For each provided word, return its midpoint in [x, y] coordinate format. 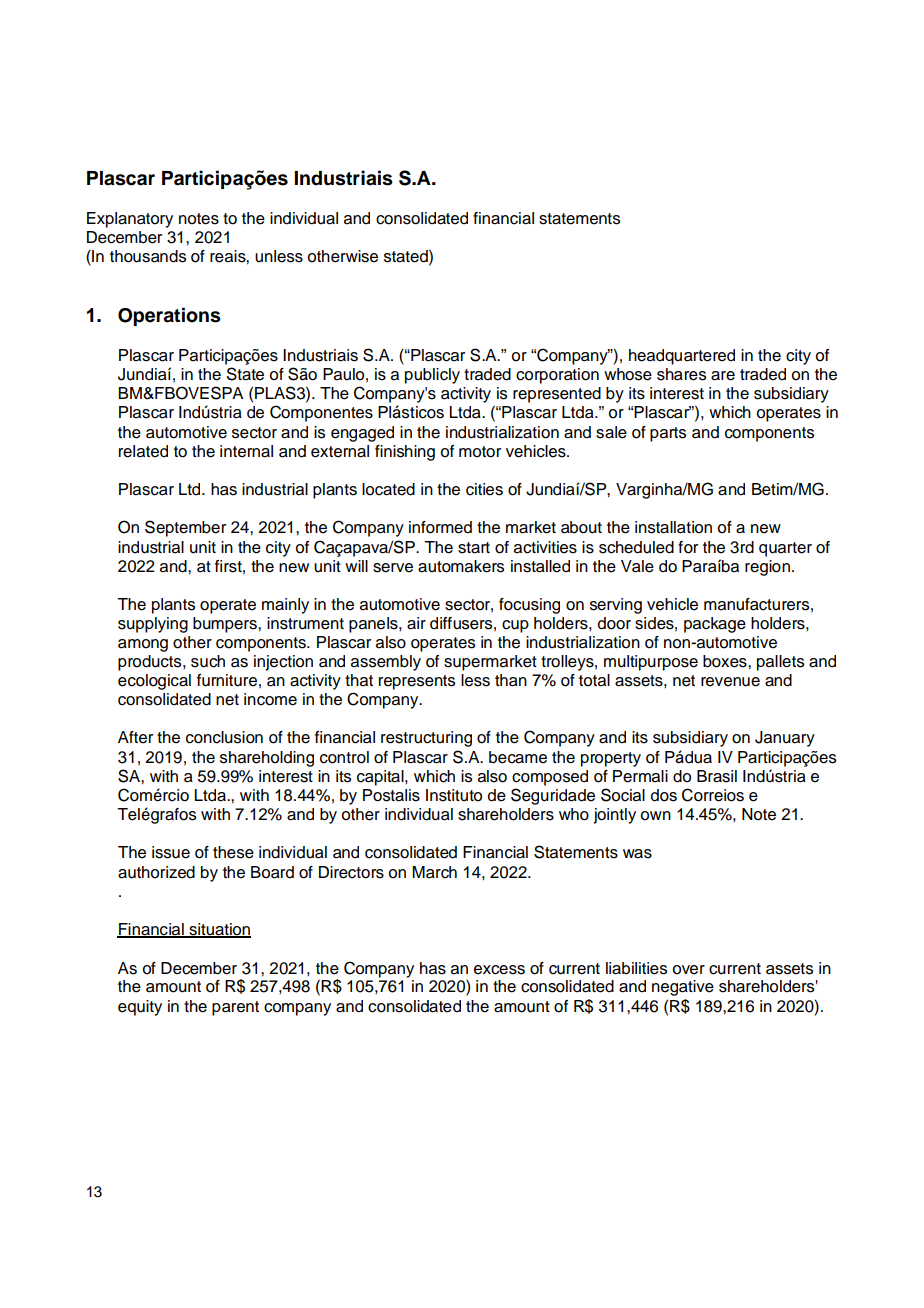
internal [246, 451]
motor [480, 452]
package [715, 625]
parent [235, 1008]
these [233, 852]
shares [681, 374]
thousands [148, 256]
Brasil [717, 776]
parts [668, 434]
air [416, 623]
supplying [153, 625]
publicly [432, 376]
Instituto [454, 795]
